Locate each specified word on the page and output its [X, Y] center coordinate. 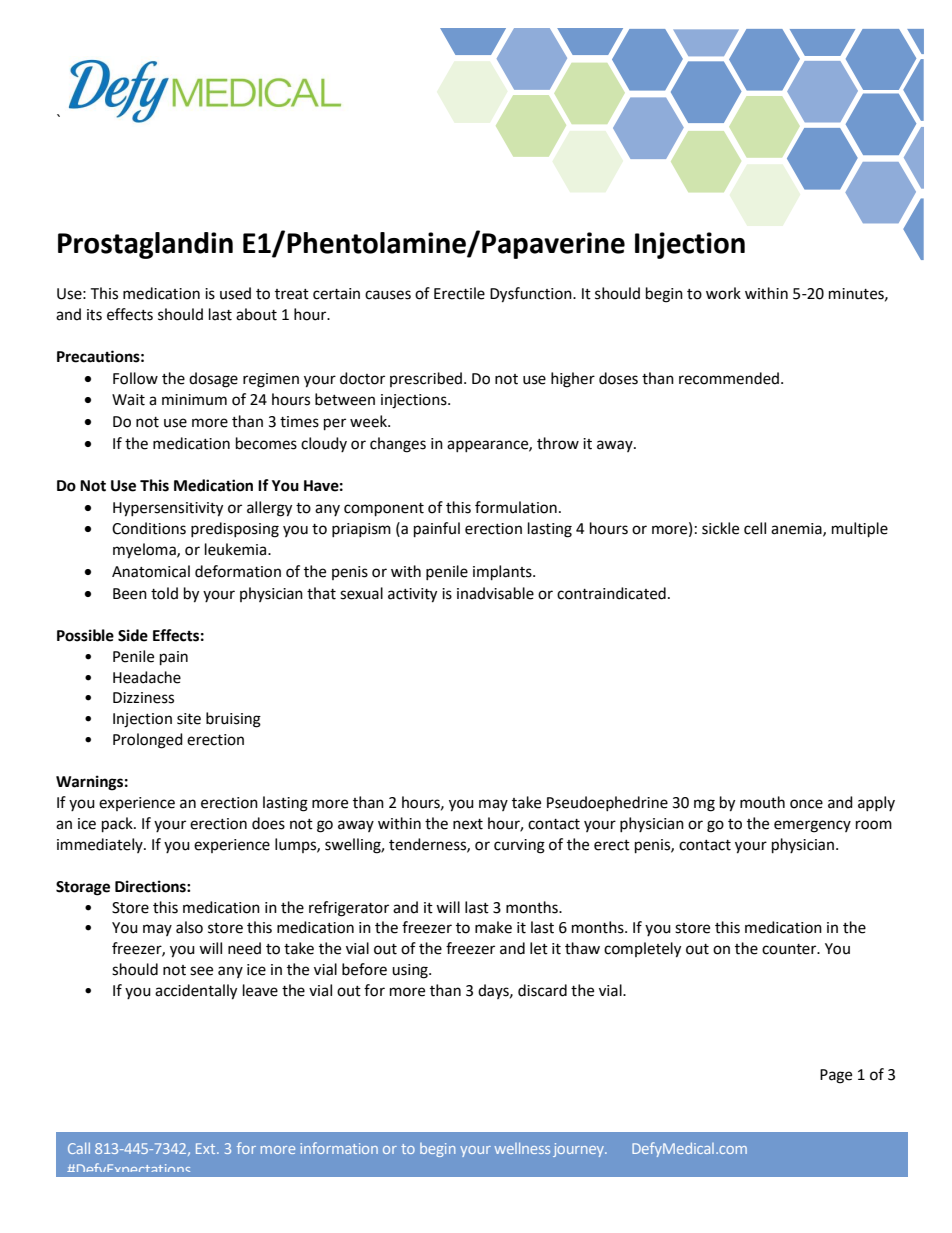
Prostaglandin [145, 245]
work [723, 293]
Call [79, 1148]
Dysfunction [532, 295]
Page [836, 1076]
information [339, 1148]
